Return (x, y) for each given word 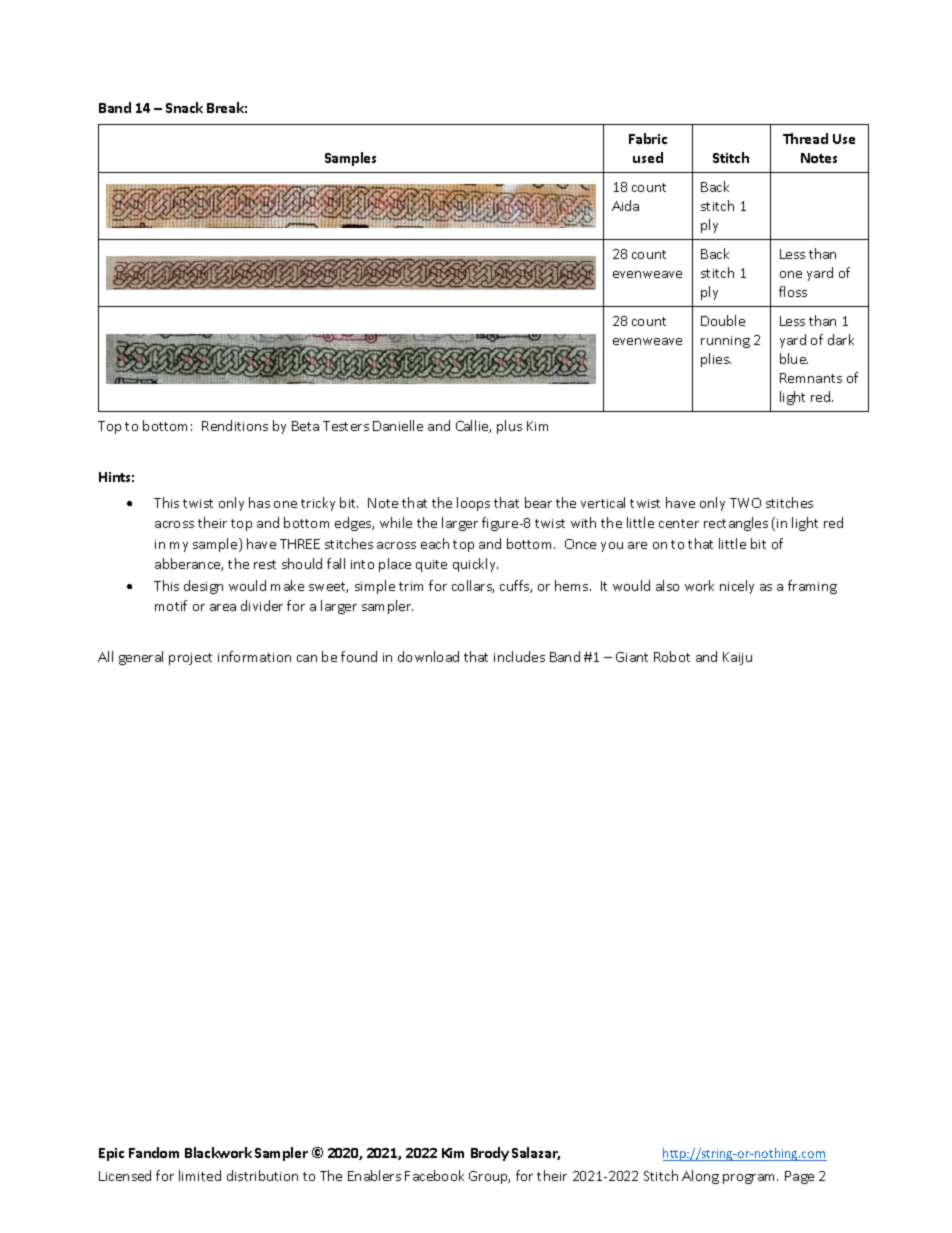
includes (519, 656)
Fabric (648, 138)
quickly (475, 565)
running (725, 342)
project (190, 659)
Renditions (235, 425)
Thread (805, 138)
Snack (184, 107)
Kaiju (737, 658)
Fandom (154, 1152)
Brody (490, 1154)
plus (509, 427)
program (750, 1179)
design (203, 587)
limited (200, 1175)
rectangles (736, 524)
